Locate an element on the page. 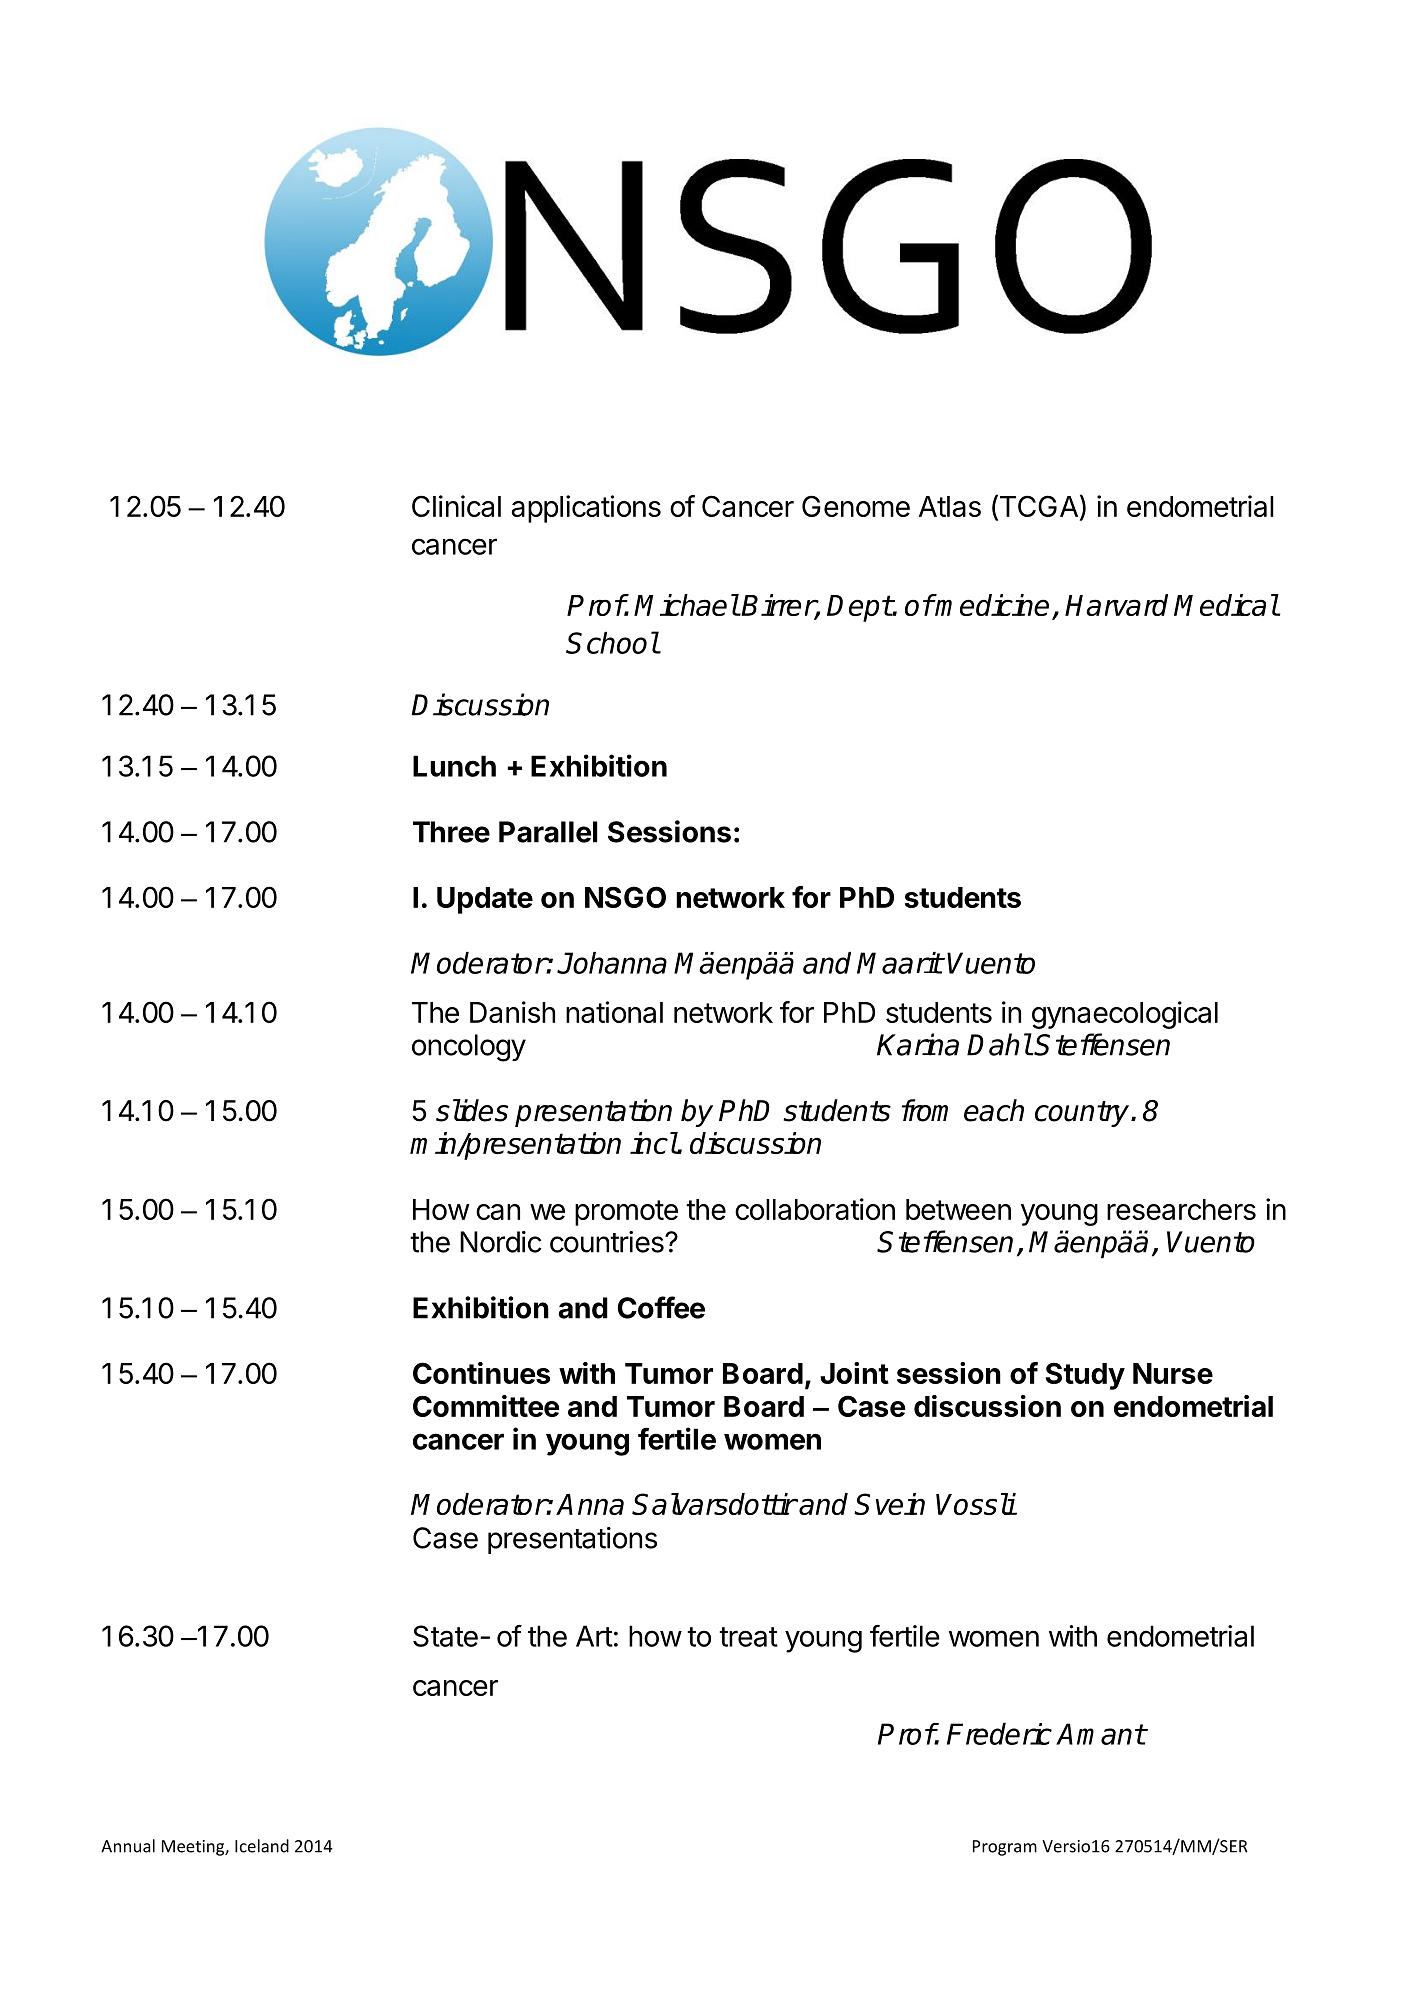  treat is located at coordinates (748, 1637).
